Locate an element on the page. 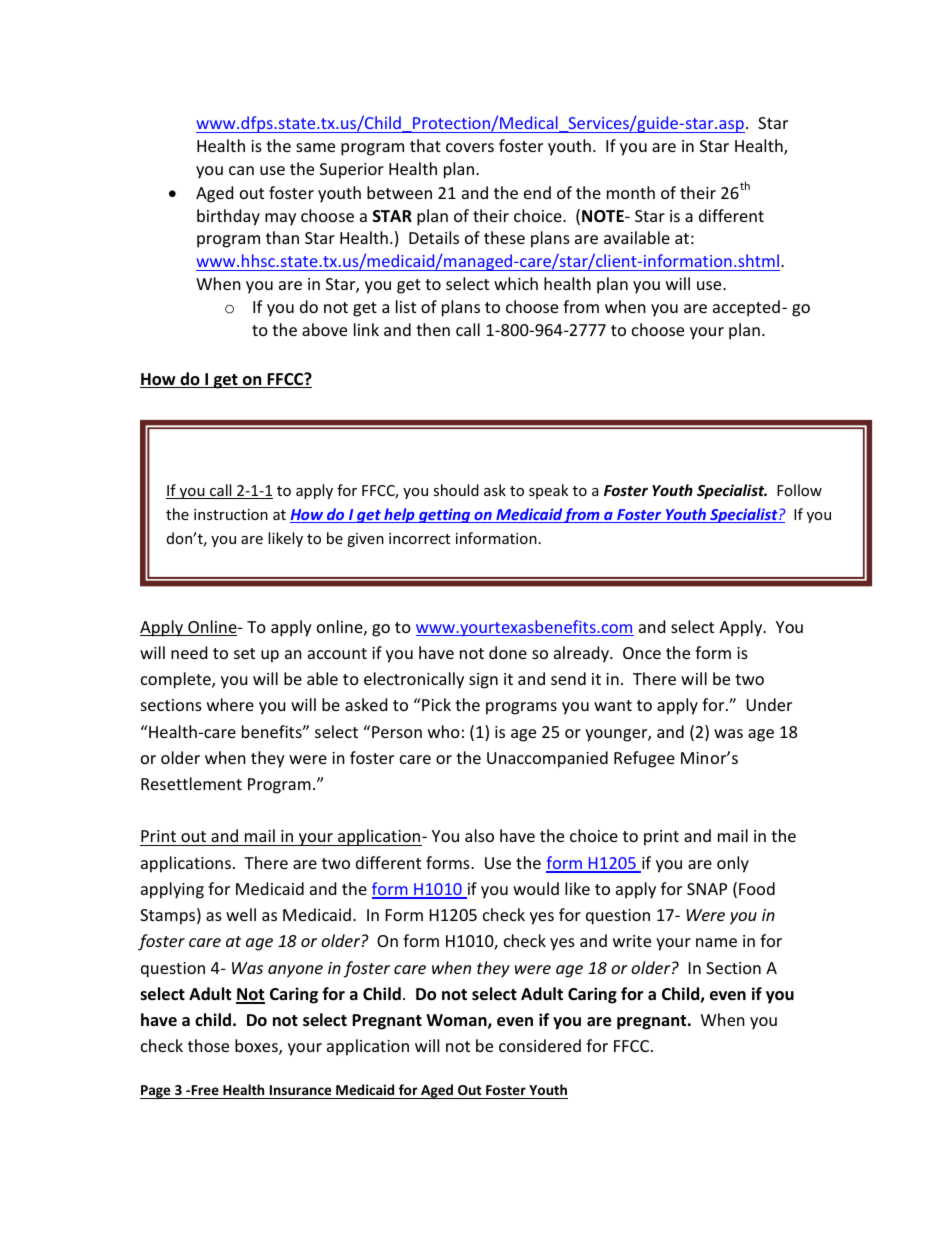 Image resolution: width=952 pixels, height=1233 pixels. only is located at coordinates (733, 864).
